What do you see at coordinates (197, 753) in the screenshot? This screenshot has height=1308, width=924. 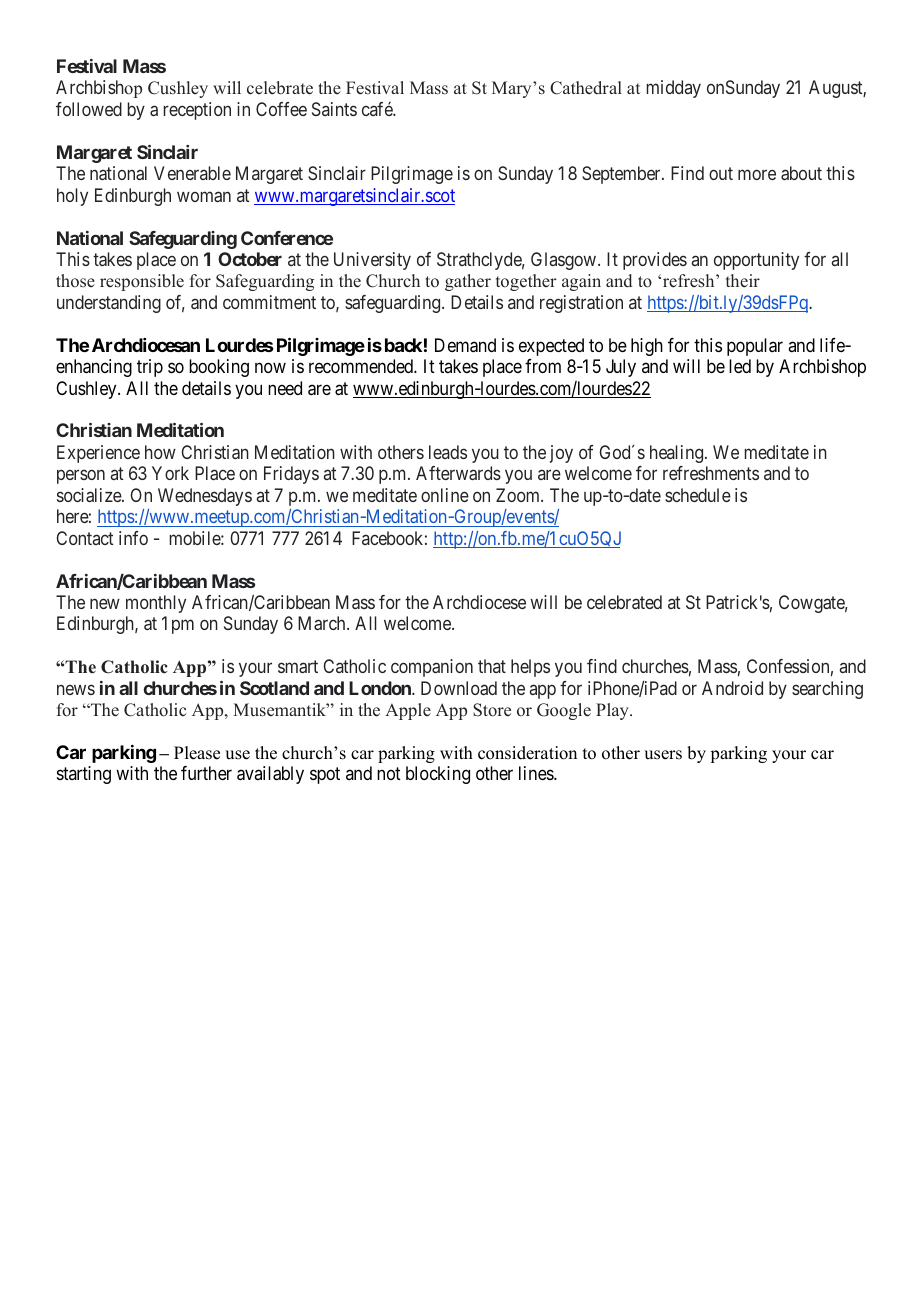 I see `Please` at bounding box center [197, 753].
